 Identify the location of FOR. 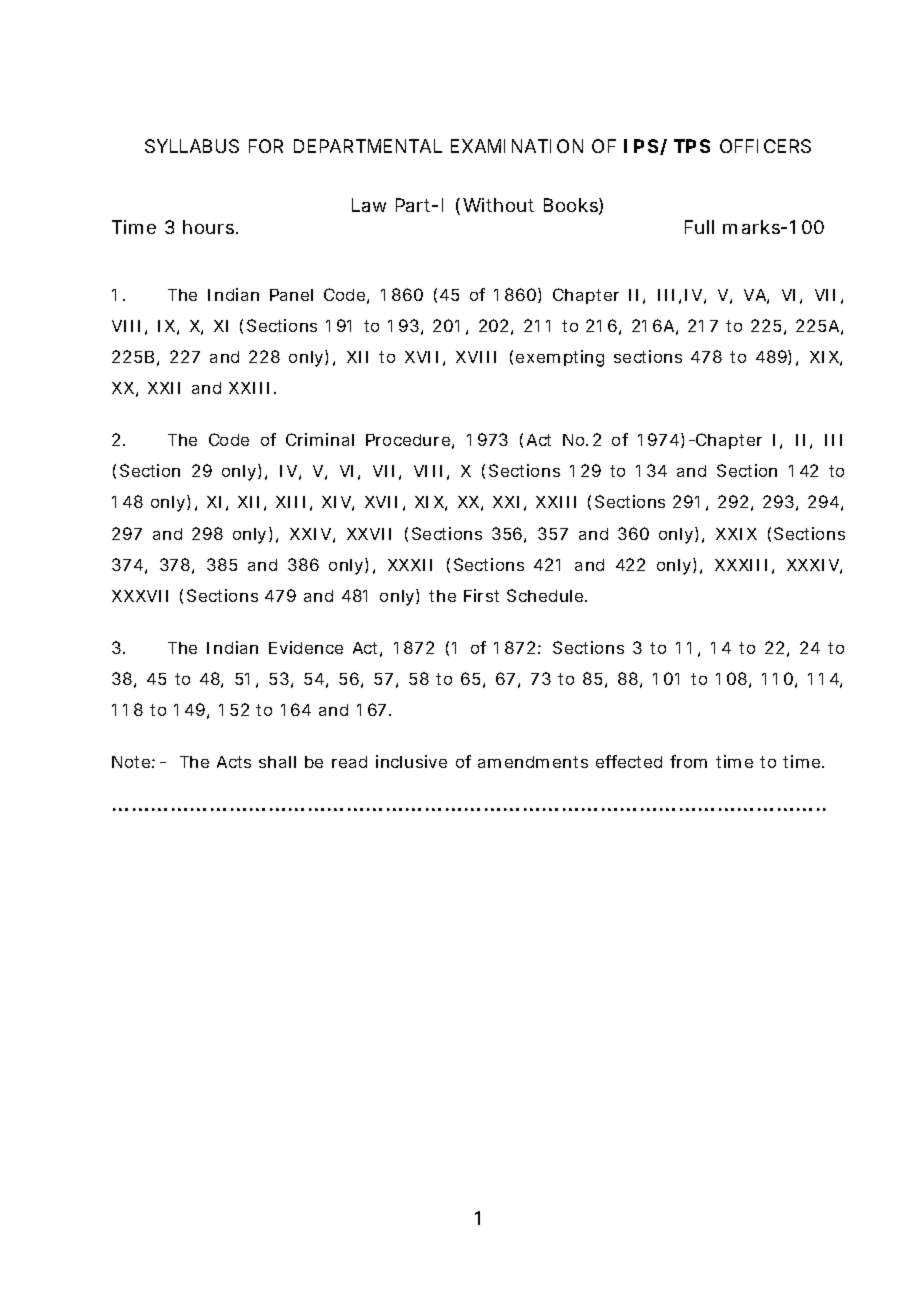
(266, 146).
